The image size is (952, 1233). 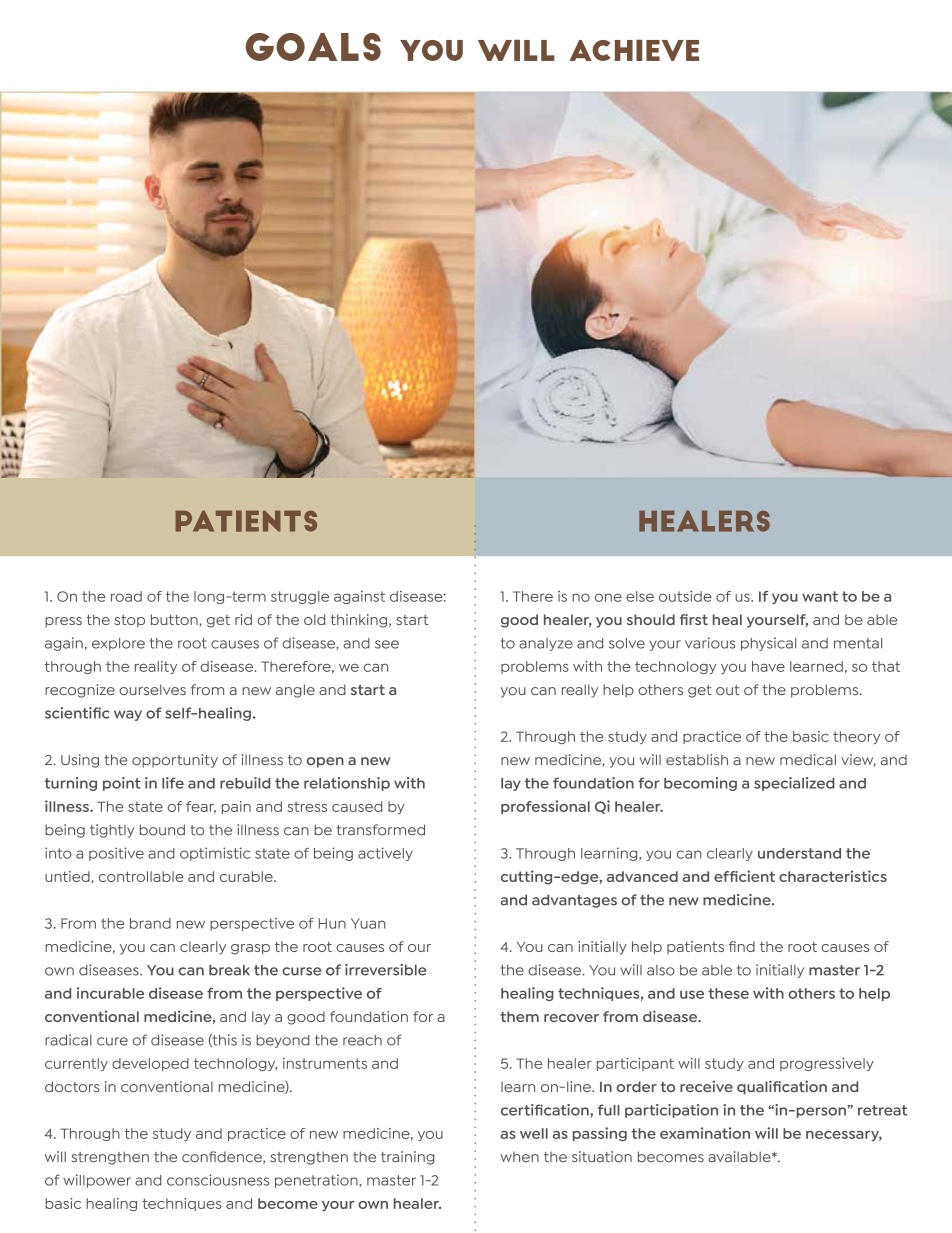 What do you see at coordinates (833, 876) in the image?
I see `characteristics` at bounding box center [833, 876].
